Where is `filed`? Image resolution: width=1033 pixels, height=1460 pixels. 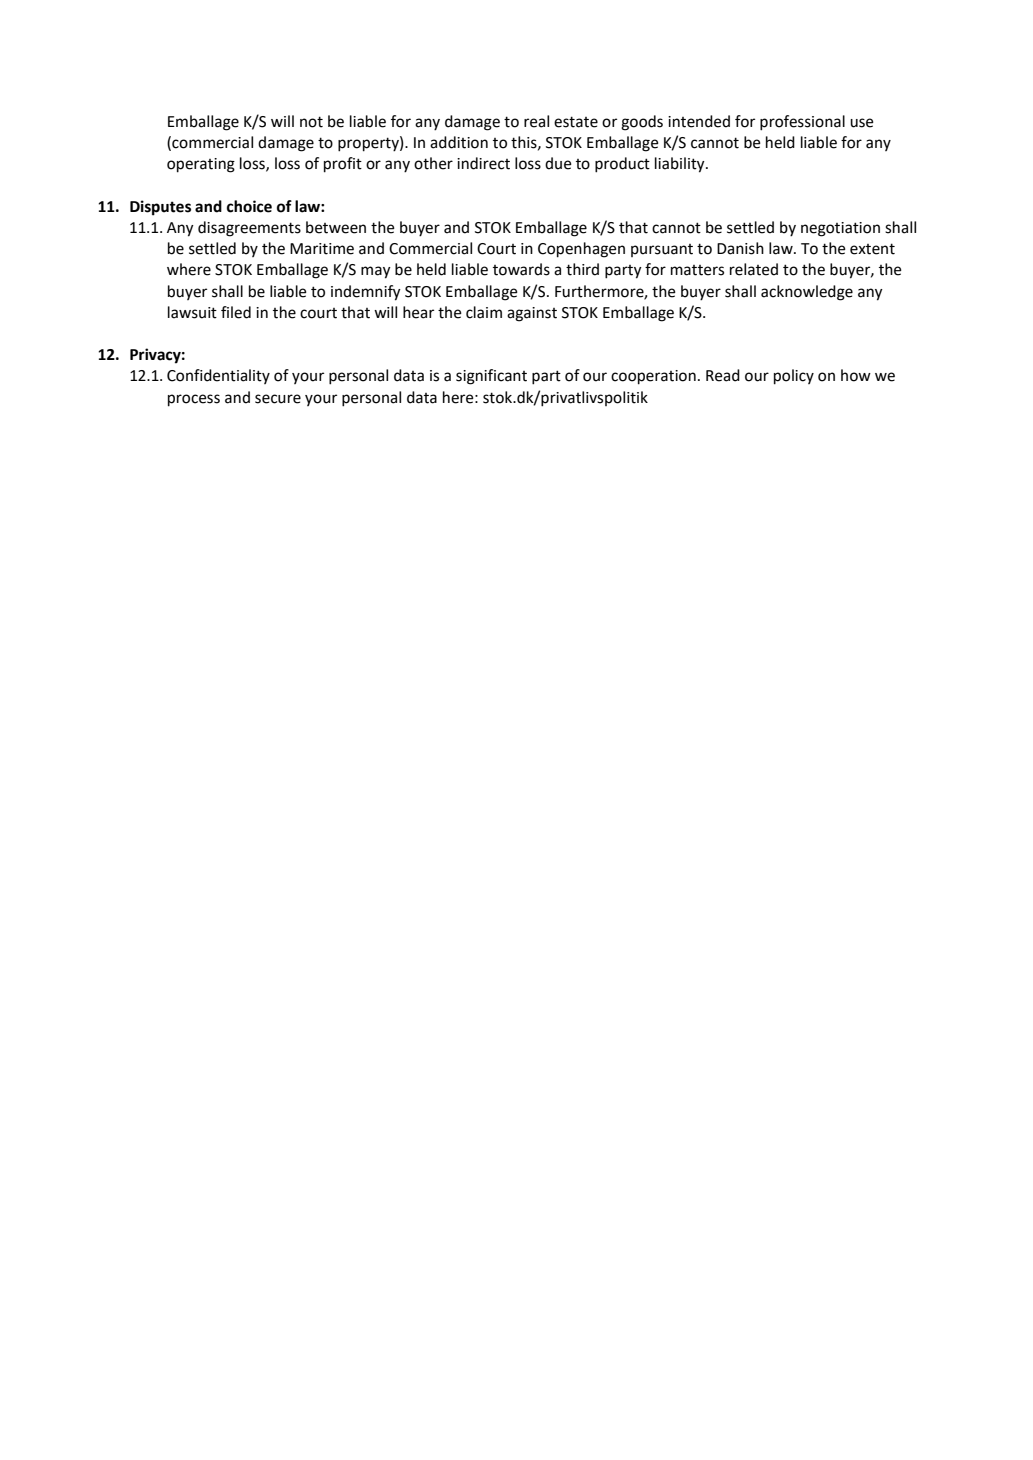 filed is located at coordinates (236, 312).
